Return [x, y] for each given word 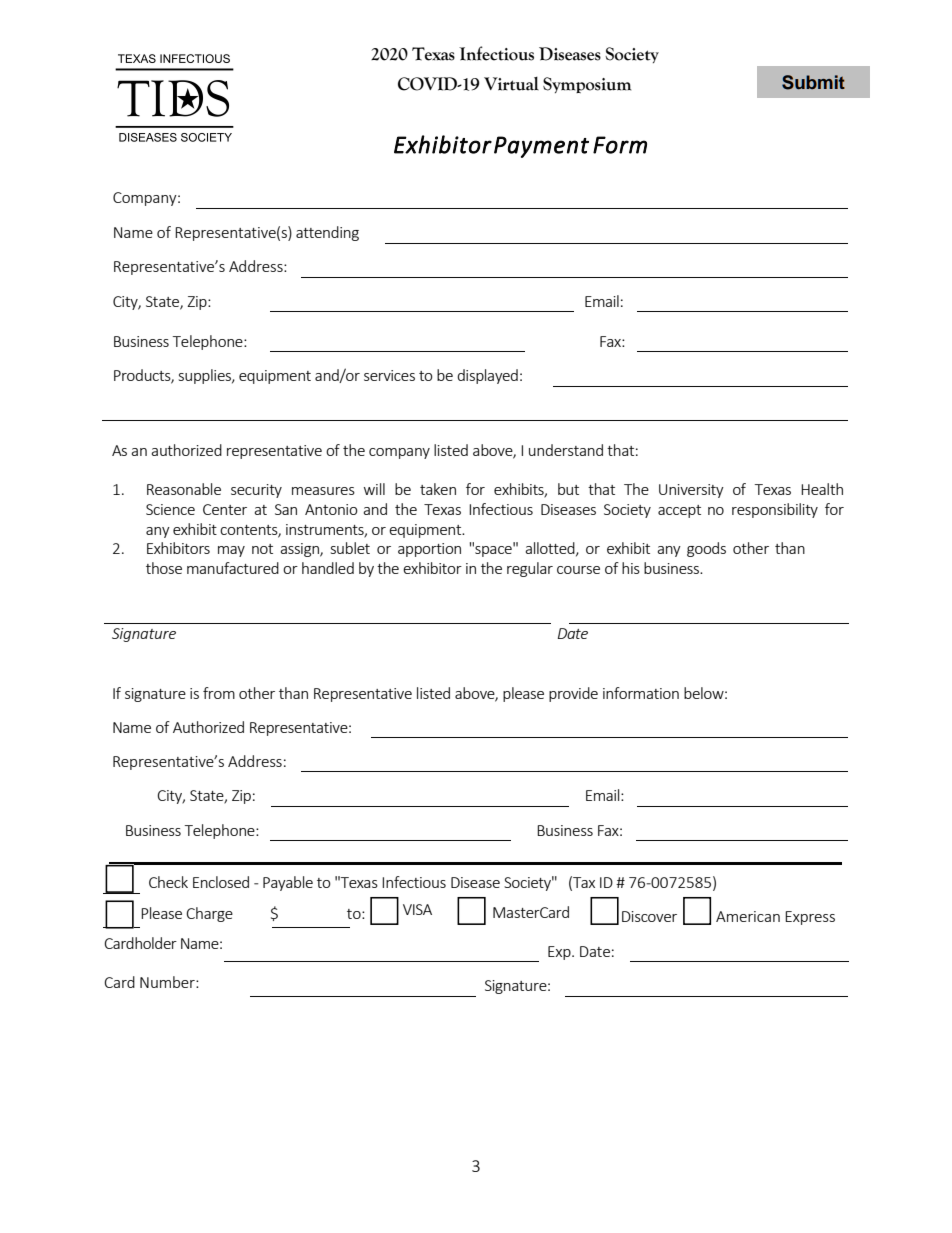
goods [706, 549]
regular [530, 569]
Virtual [511, 84]
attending [327, 233]
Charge [209, 914]
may [231, 551]
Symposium [587, 85]
